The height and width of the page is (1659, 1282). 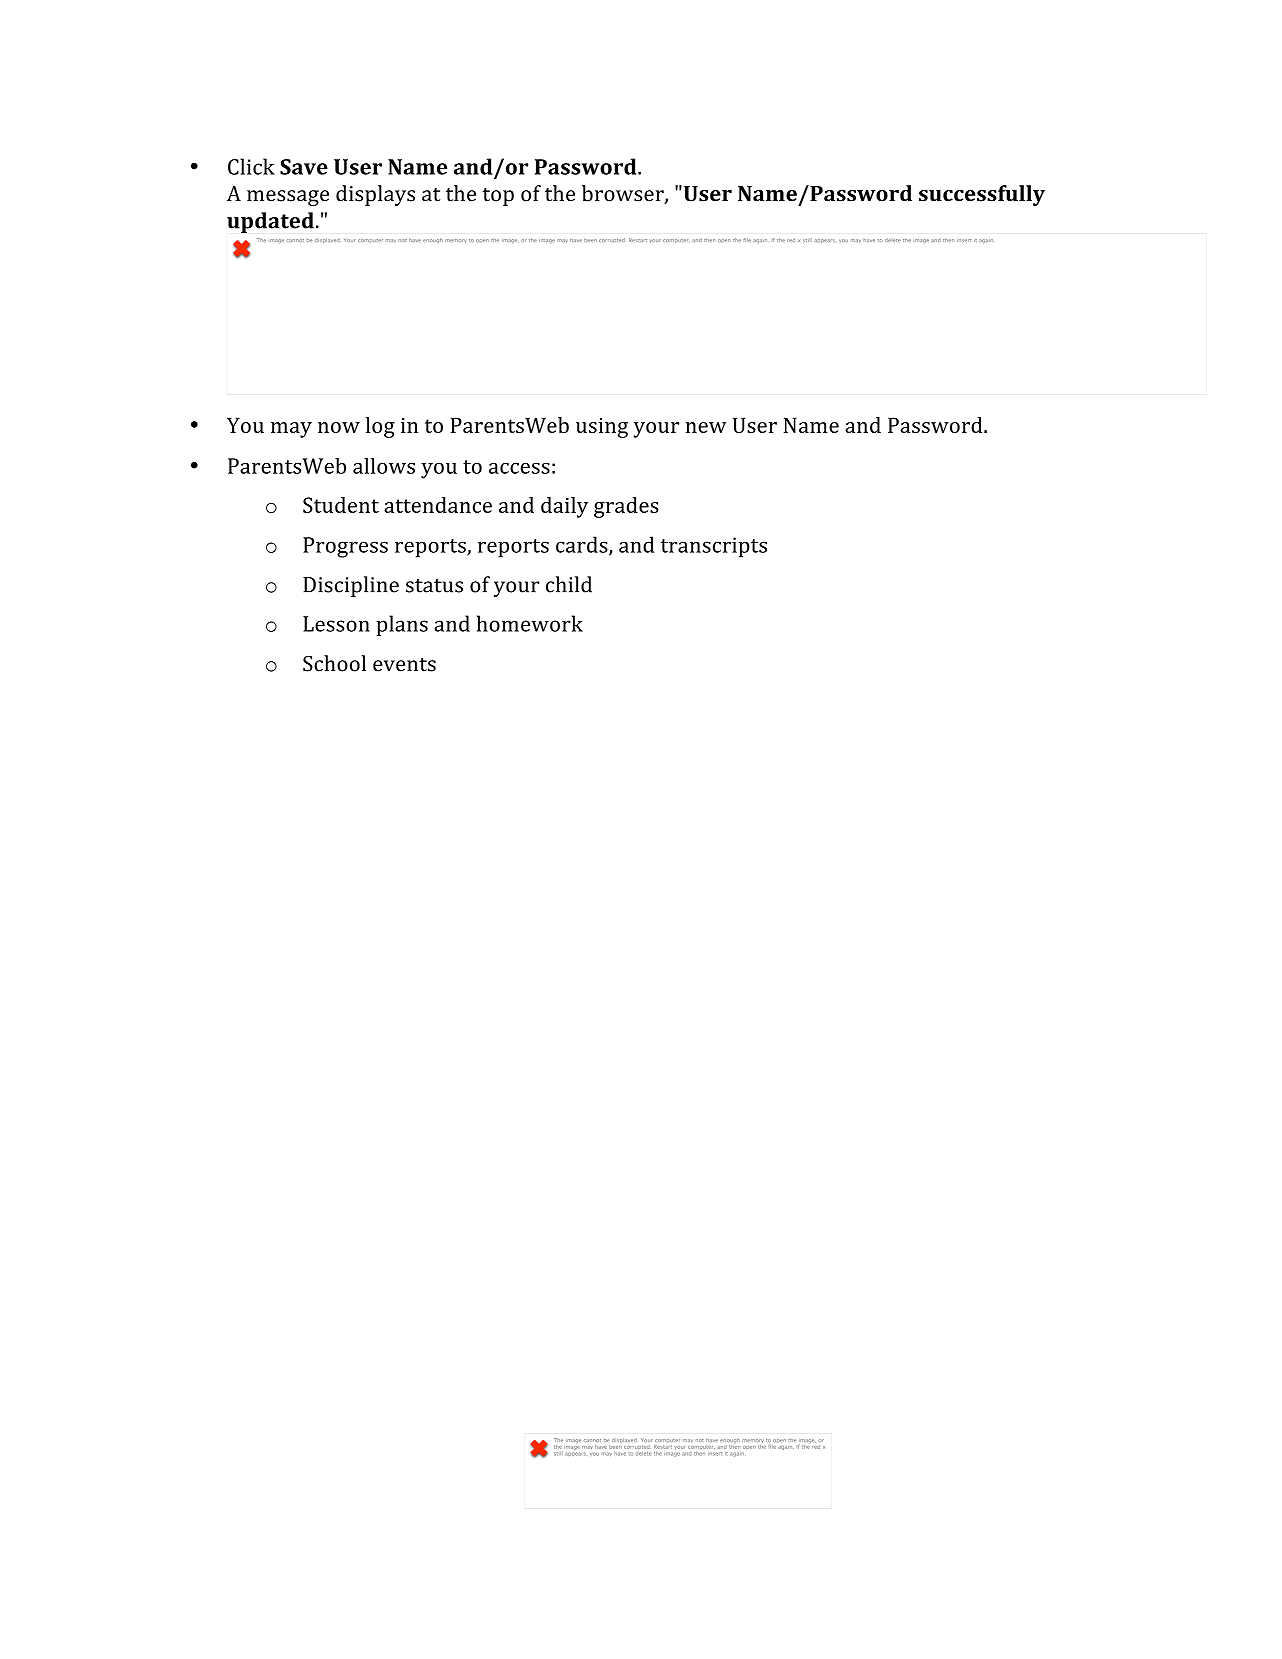 What do you see at coordinates (375, 195) in the page?
I see `displays` at bounding box center [375, 195].
